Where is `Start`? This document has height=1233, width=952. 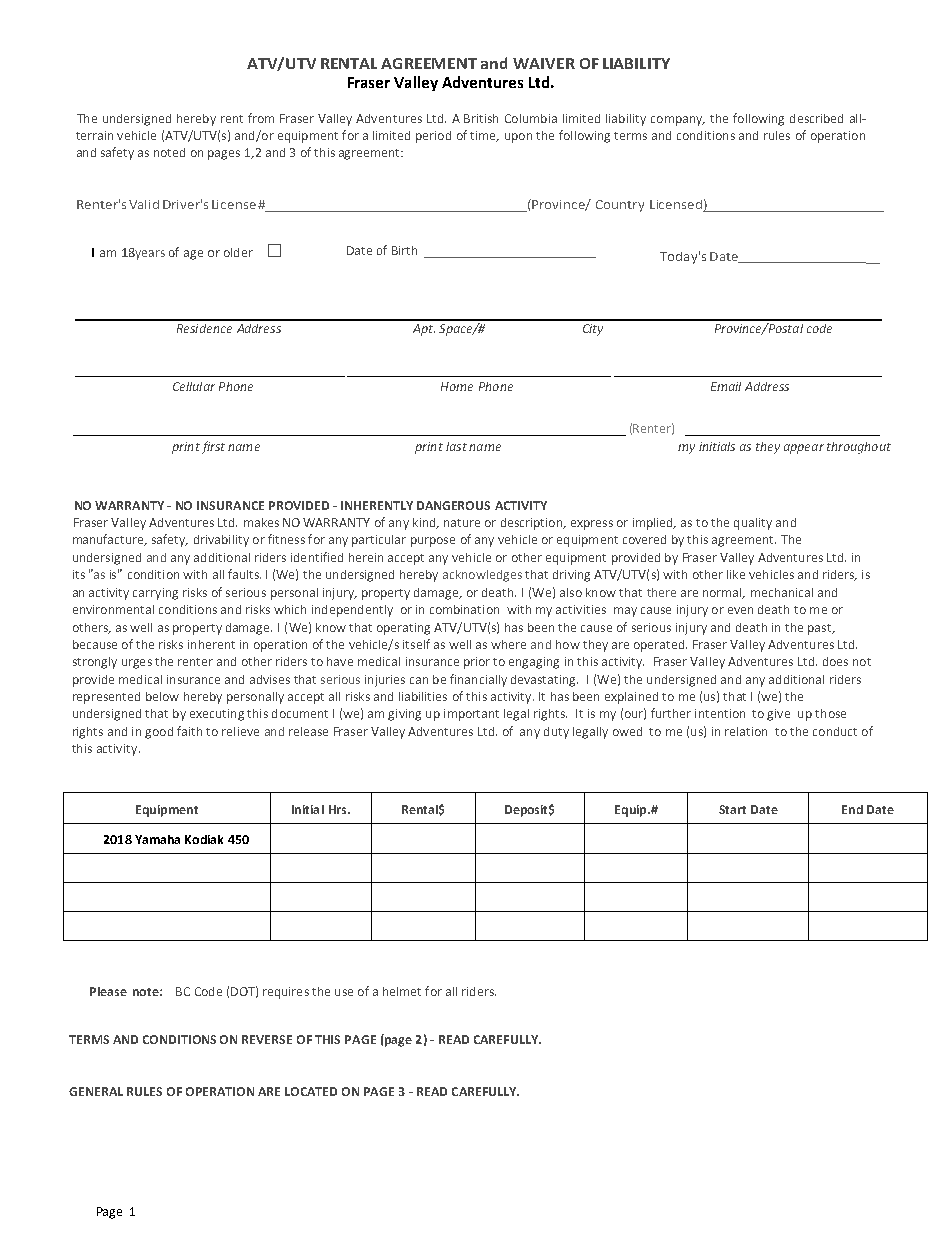 Start is located at coordinates (732, 809).
